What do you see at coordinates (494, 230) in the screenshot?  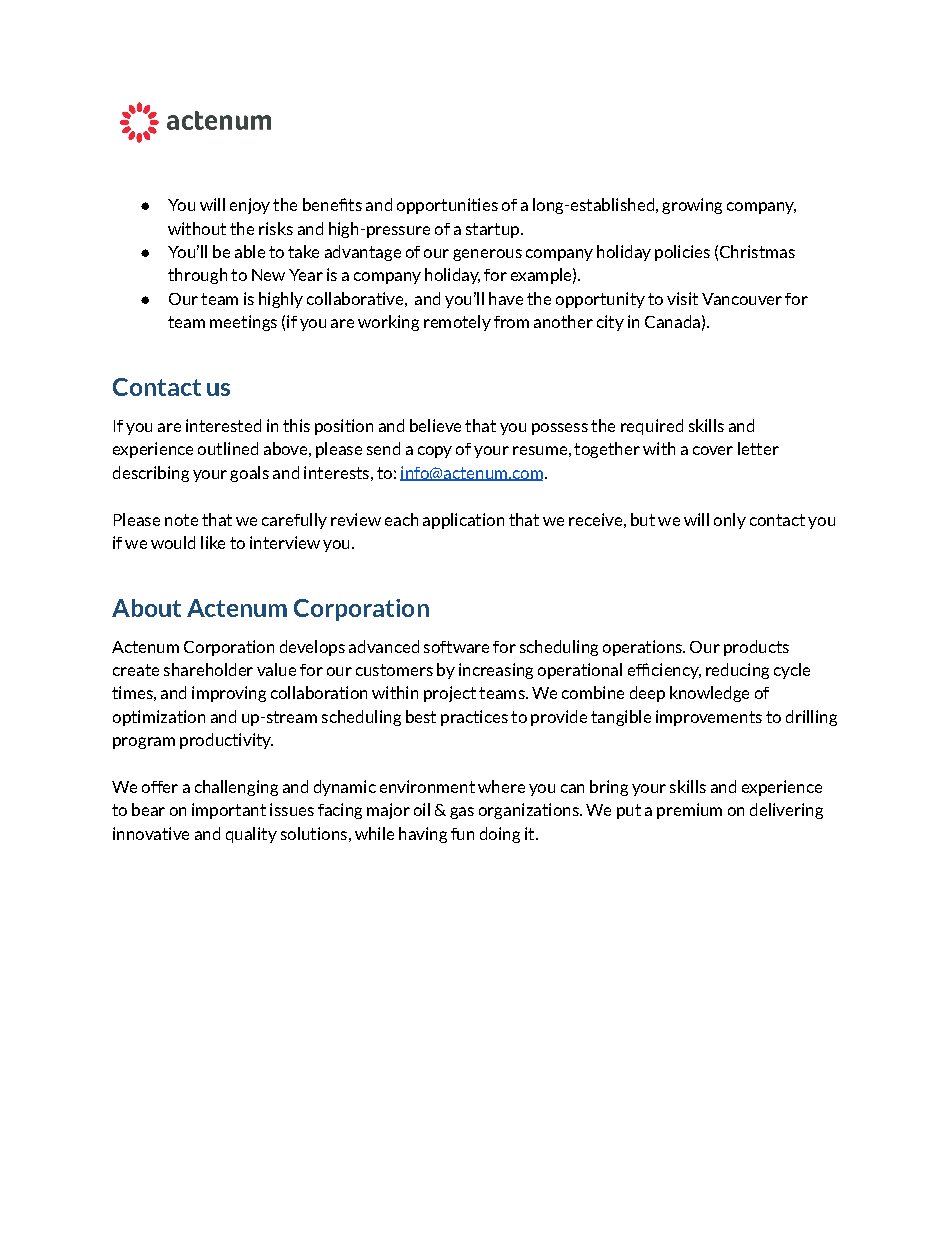 I see `startup` at bounding box center [494, 230].
